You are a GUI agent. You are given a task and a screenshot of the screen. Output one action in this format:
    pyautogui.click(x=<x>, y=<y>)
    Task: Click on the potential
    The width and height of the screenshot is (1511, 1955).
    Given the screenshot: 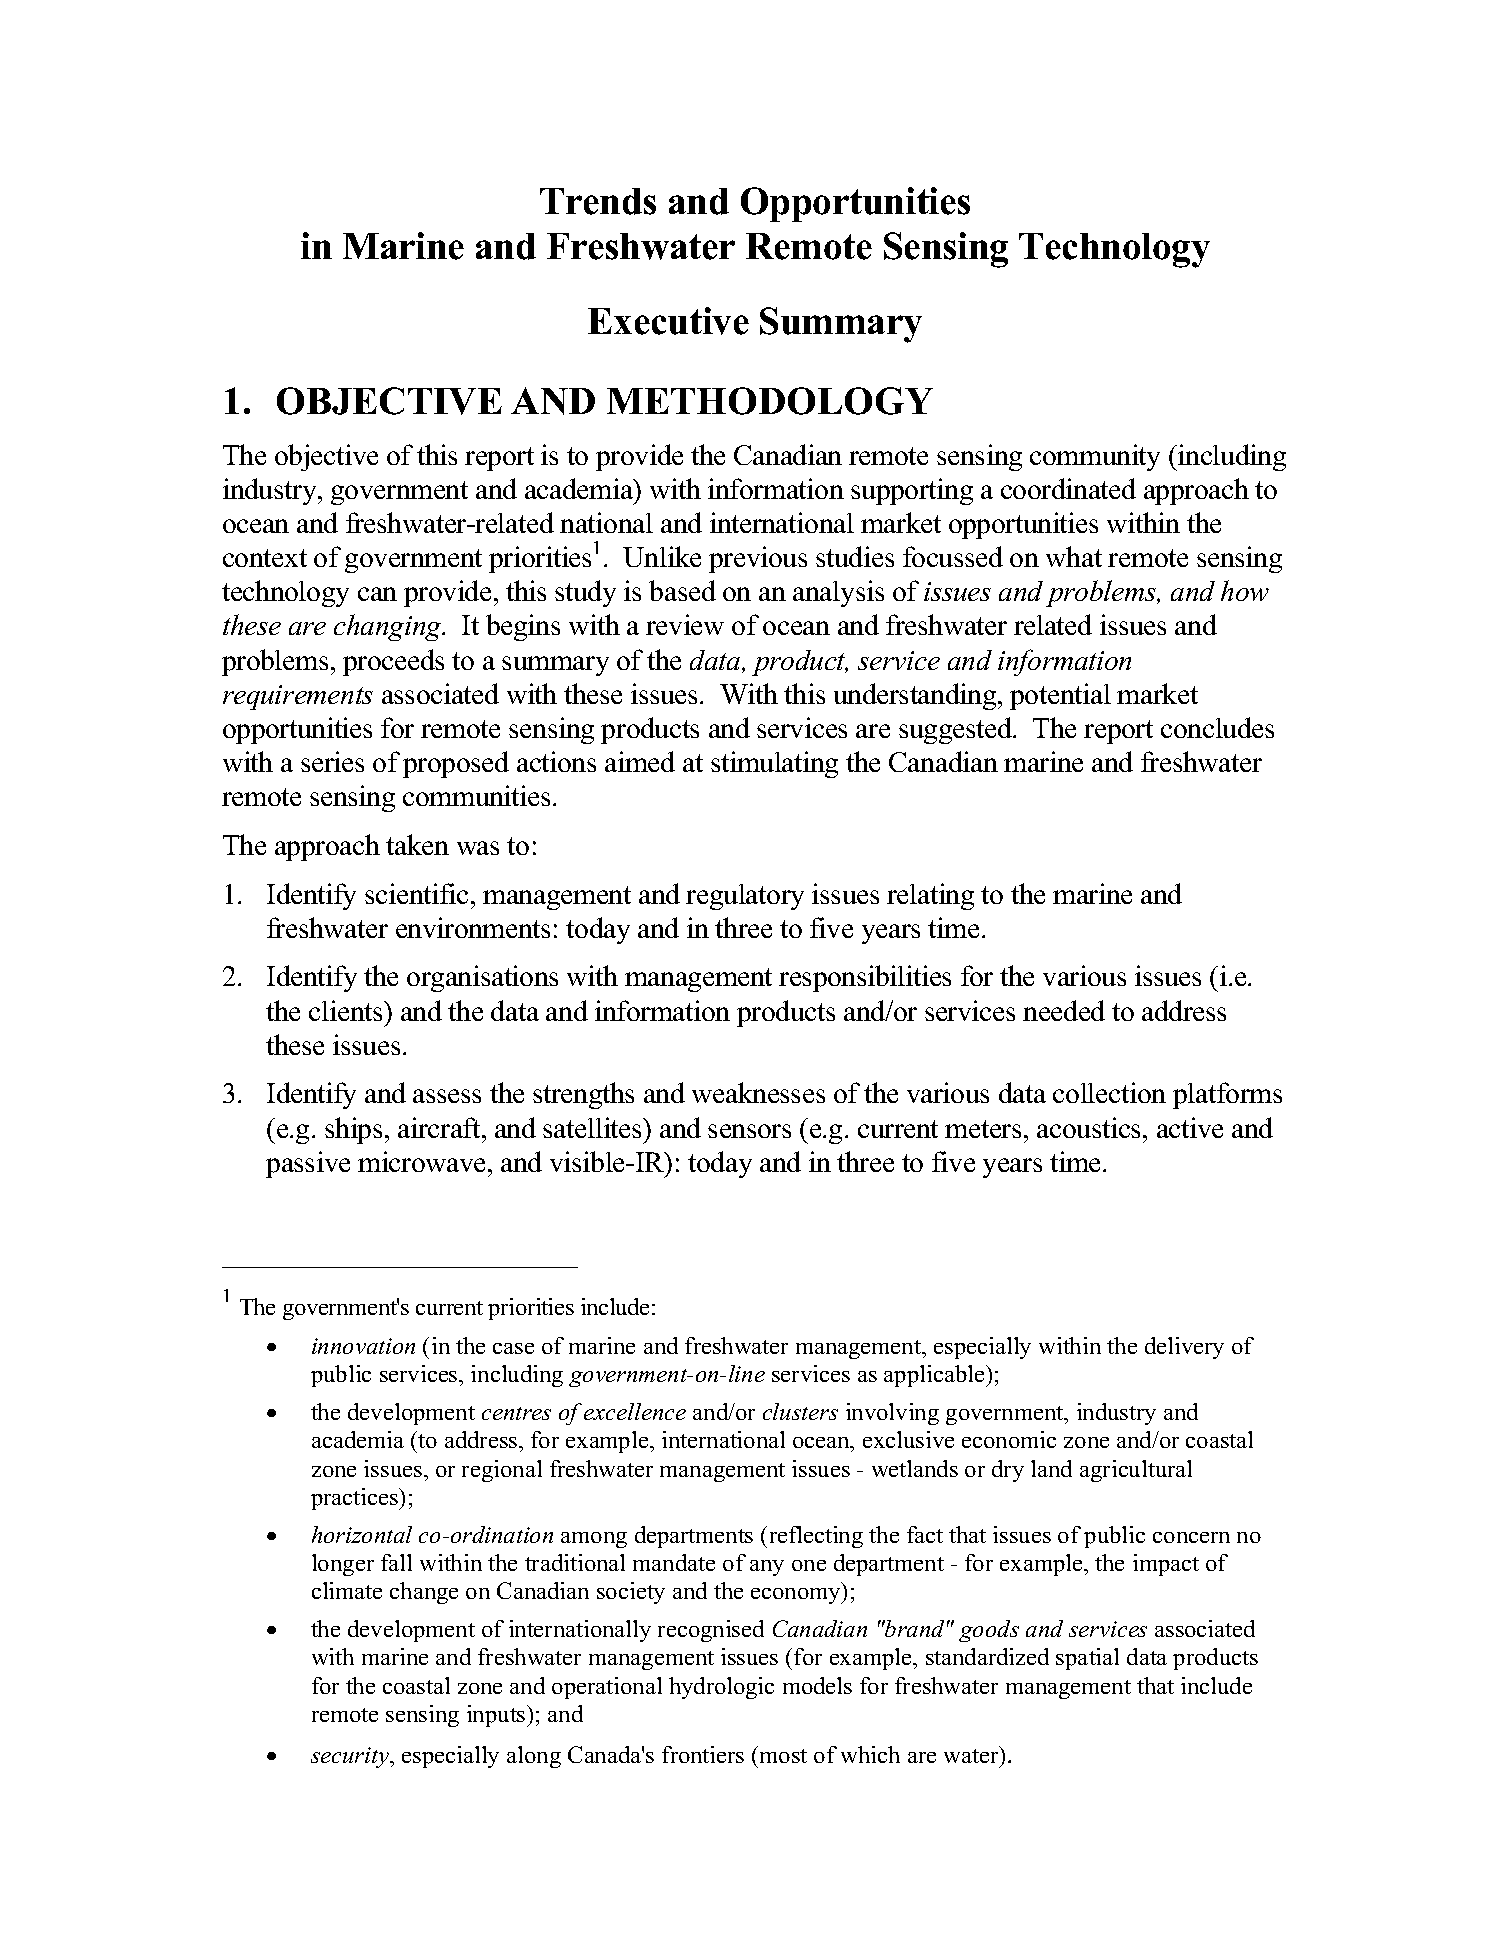 What is the action you would take?
    pyautogui.click(x=1060, y=696)
